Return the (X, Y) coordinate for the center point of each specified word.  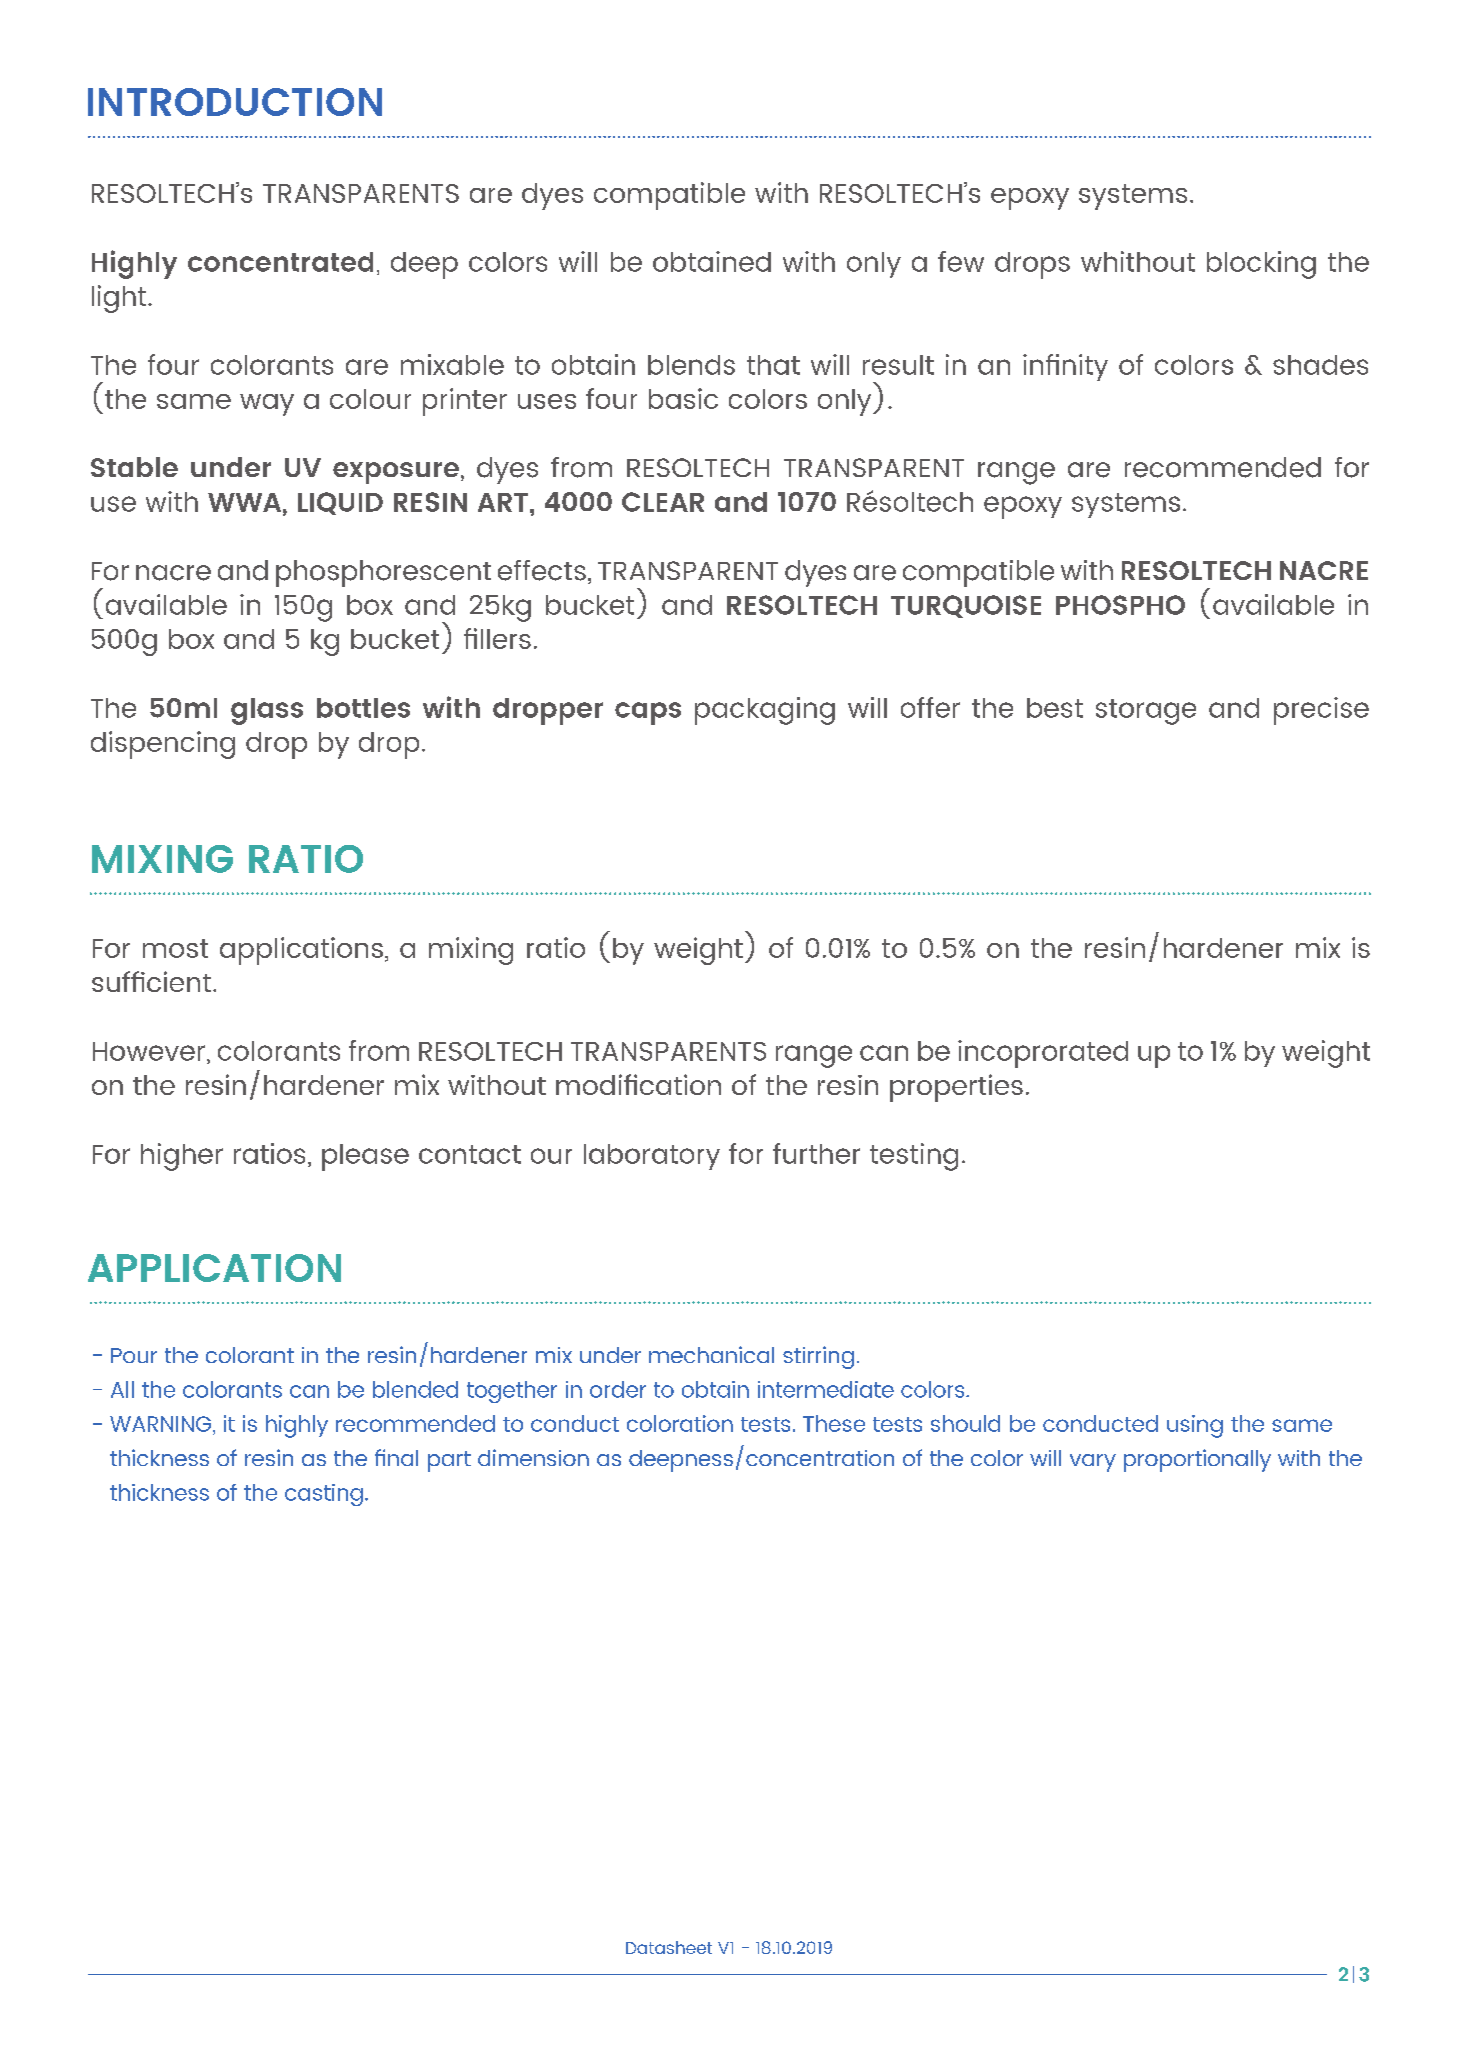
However (149, 1051)
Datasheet (669, 1947)
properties (956, 1088)
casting (324, 1495)
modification (638, 1084)
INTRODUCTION (235, 102)
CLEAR (663, 502)
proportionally (1197, 1460)
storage (1146, 712)
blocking (1261, 265)
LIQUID (340, 503)
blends (691, 365)
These (834, 1423)
